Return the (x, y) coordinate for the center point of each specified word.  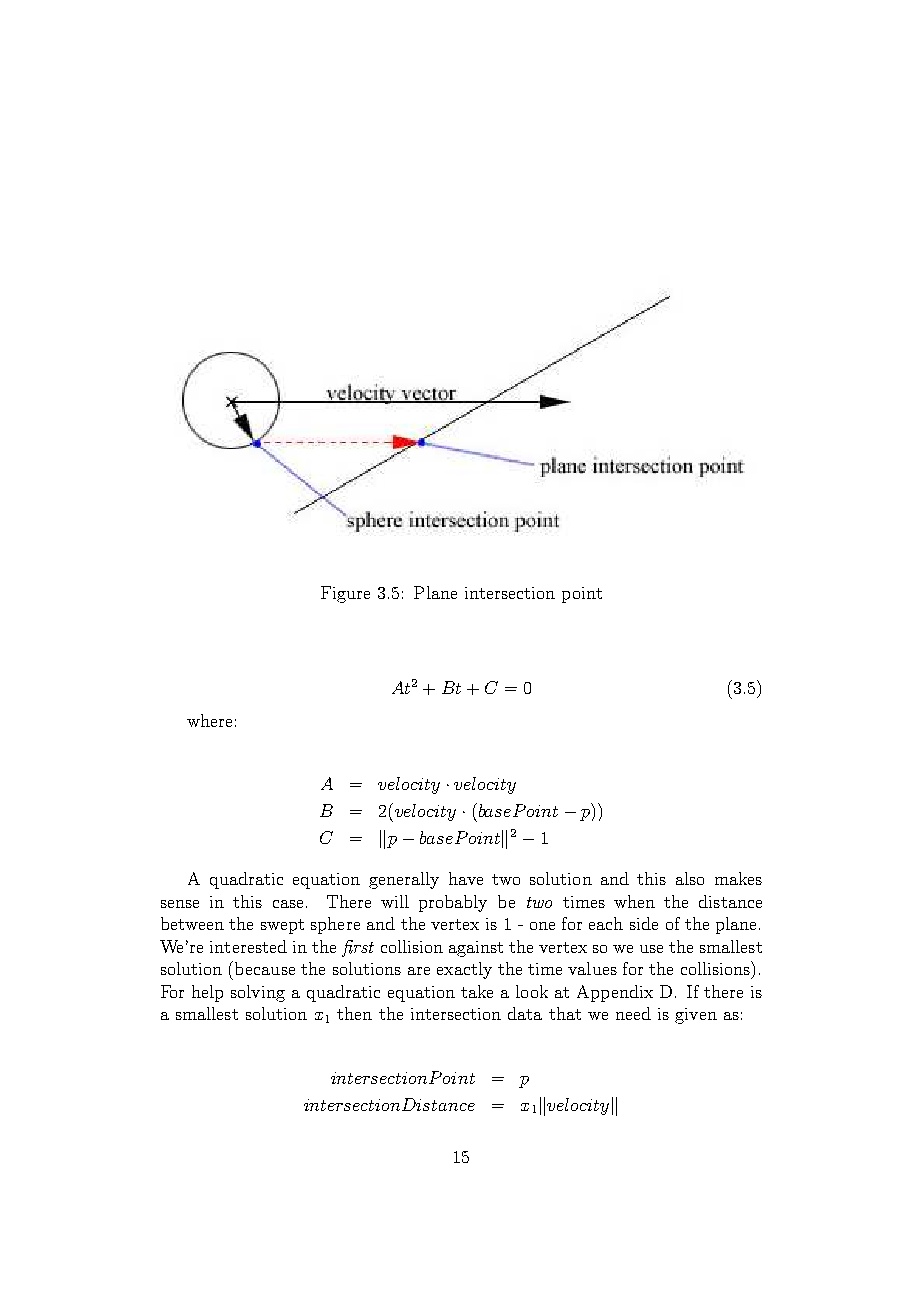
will (395, 901)
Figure (345, 594)
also (690, 878)
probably (453, 903)
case (288, 904)
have (466, 878)
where (209, 720)
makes (738, 878)
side (644, 923)
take (477, 991)
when (634, 901)
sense (180, 904)
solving (258, 993)
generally (404, 880)
